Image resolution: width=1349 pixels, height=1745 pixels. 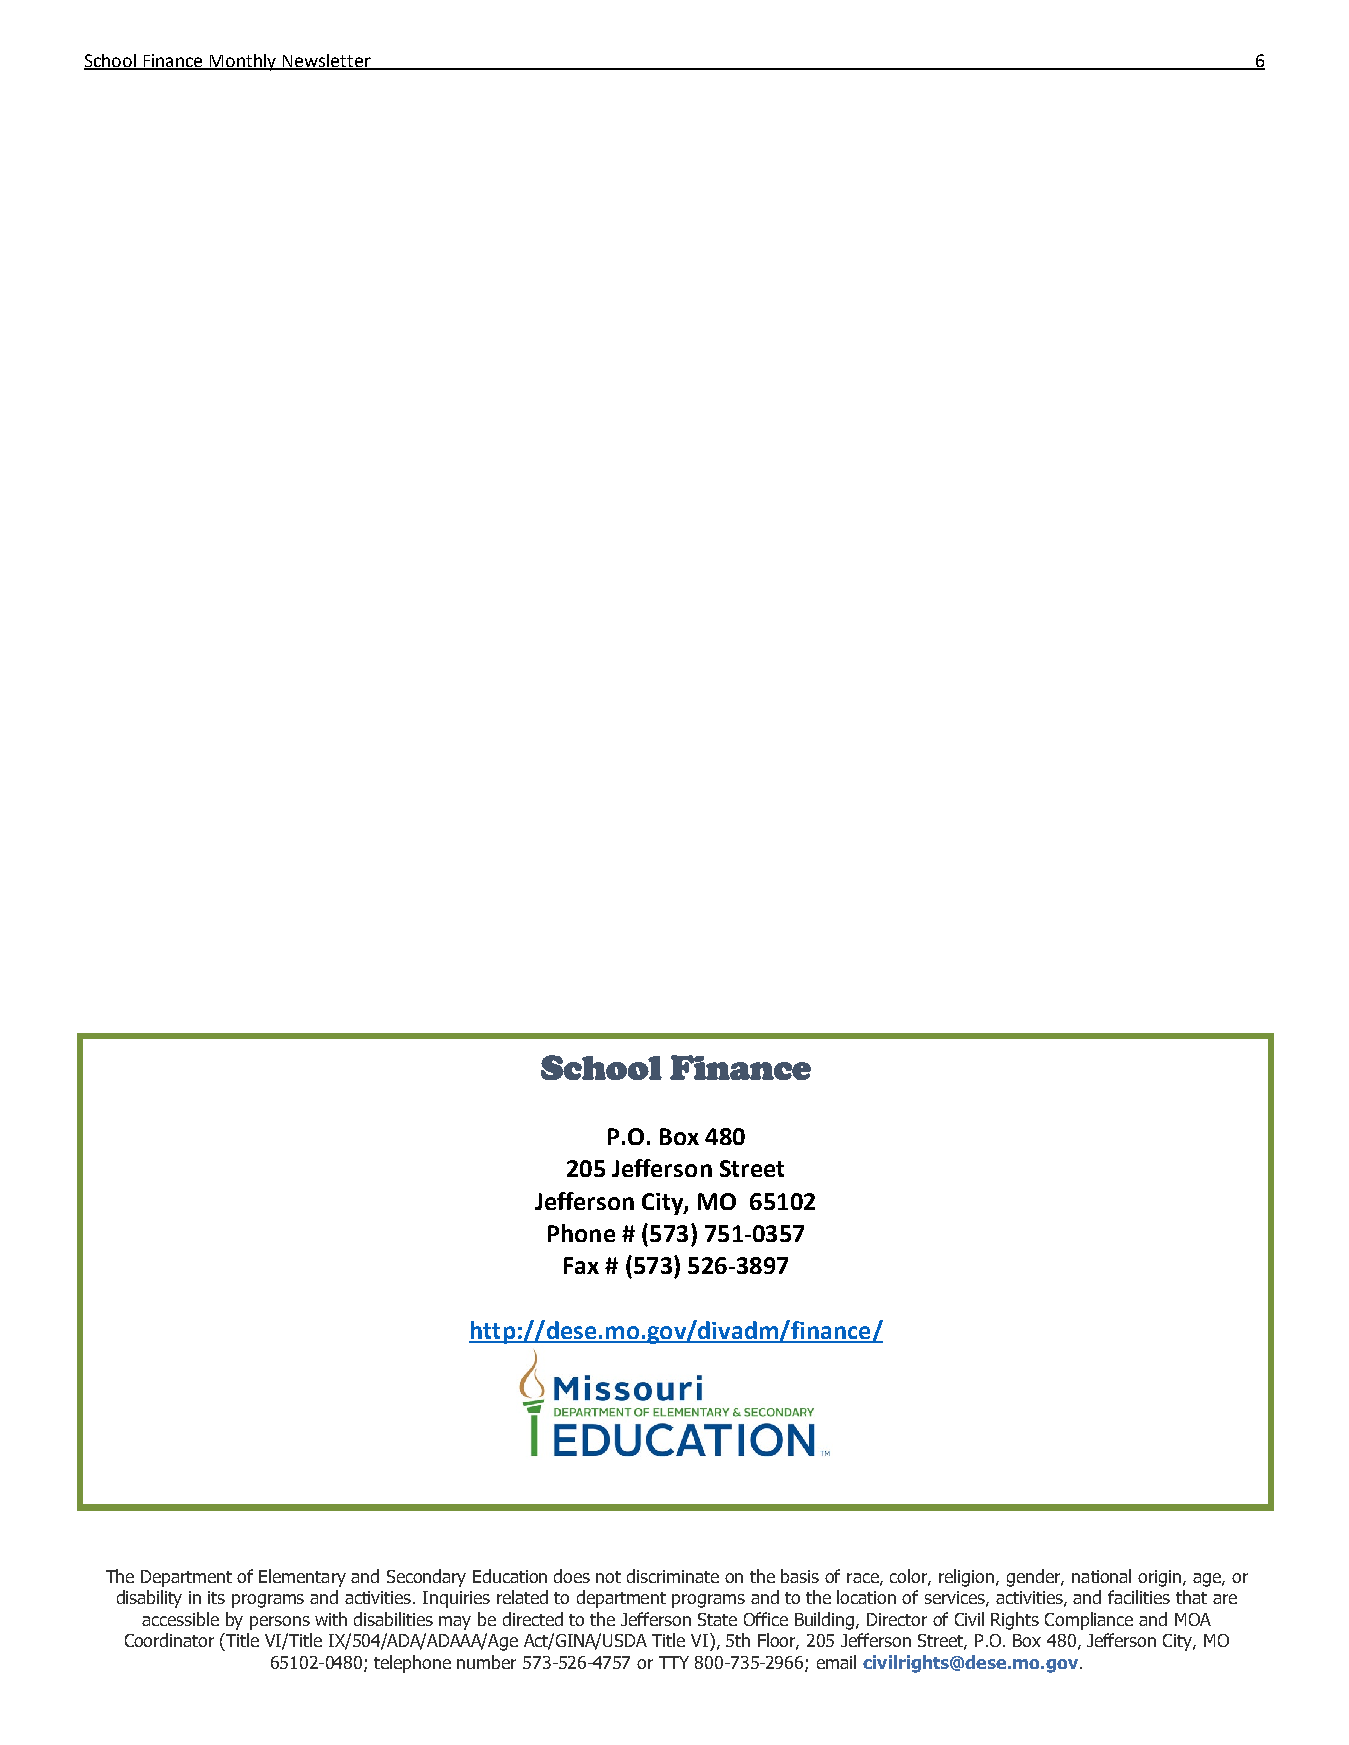 I want to click on persons, so click(x=280, y=1623).
